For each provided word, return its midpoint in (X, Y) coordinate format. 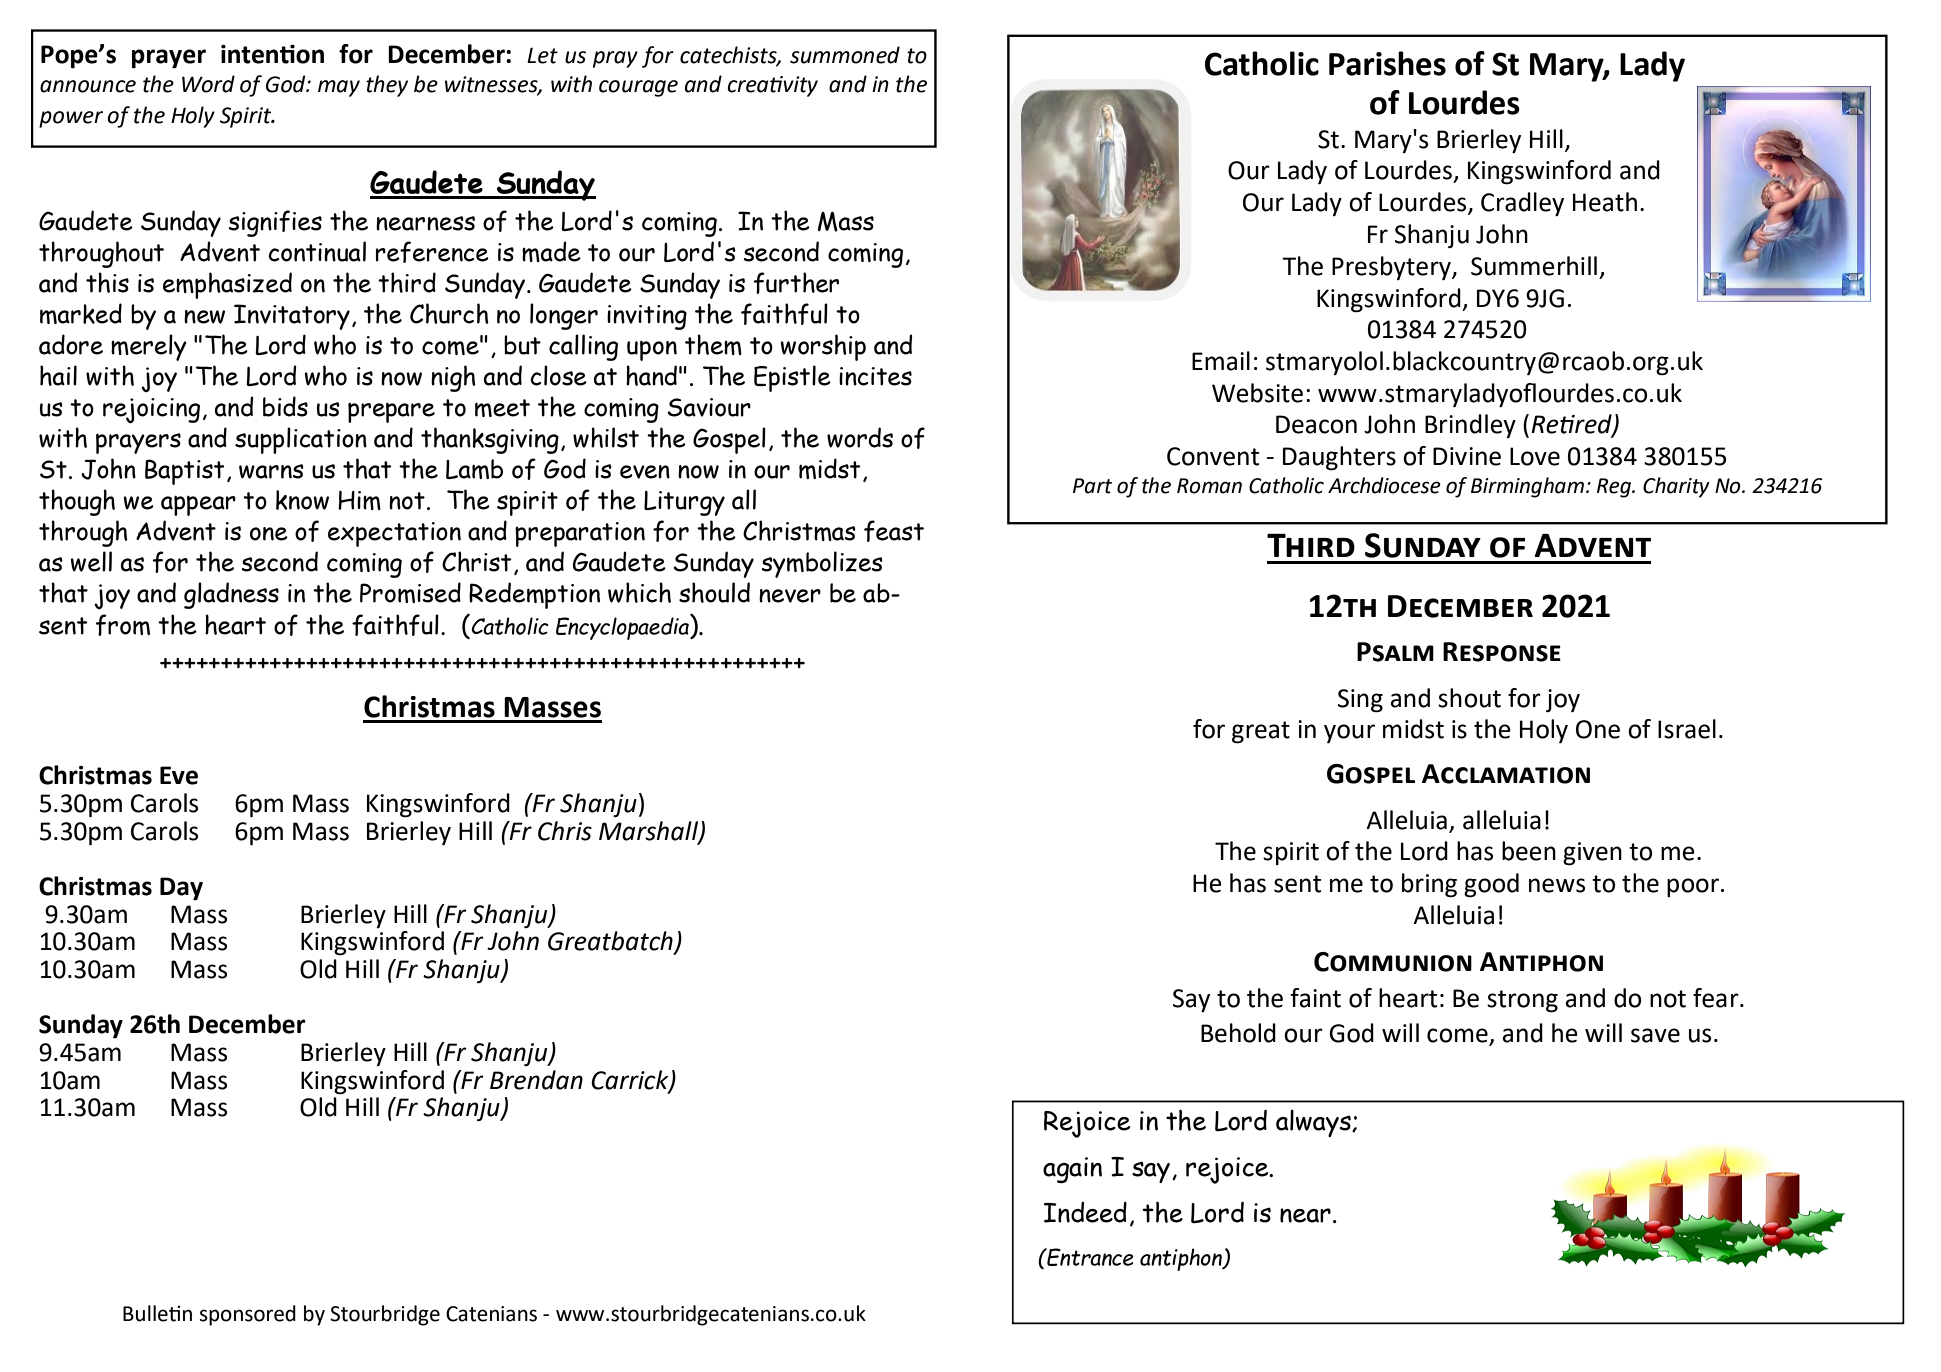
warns (271, 471)
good (1491, 885)
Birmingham (1527, 487)
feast (894, 531)
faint (1315, 998)
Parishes (1387, 63)
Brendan (536, 1080)
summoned (845, 55)
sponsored (248, 1315)
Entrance (1089, 1257)
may (339, 88)
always (1314, 1123)
